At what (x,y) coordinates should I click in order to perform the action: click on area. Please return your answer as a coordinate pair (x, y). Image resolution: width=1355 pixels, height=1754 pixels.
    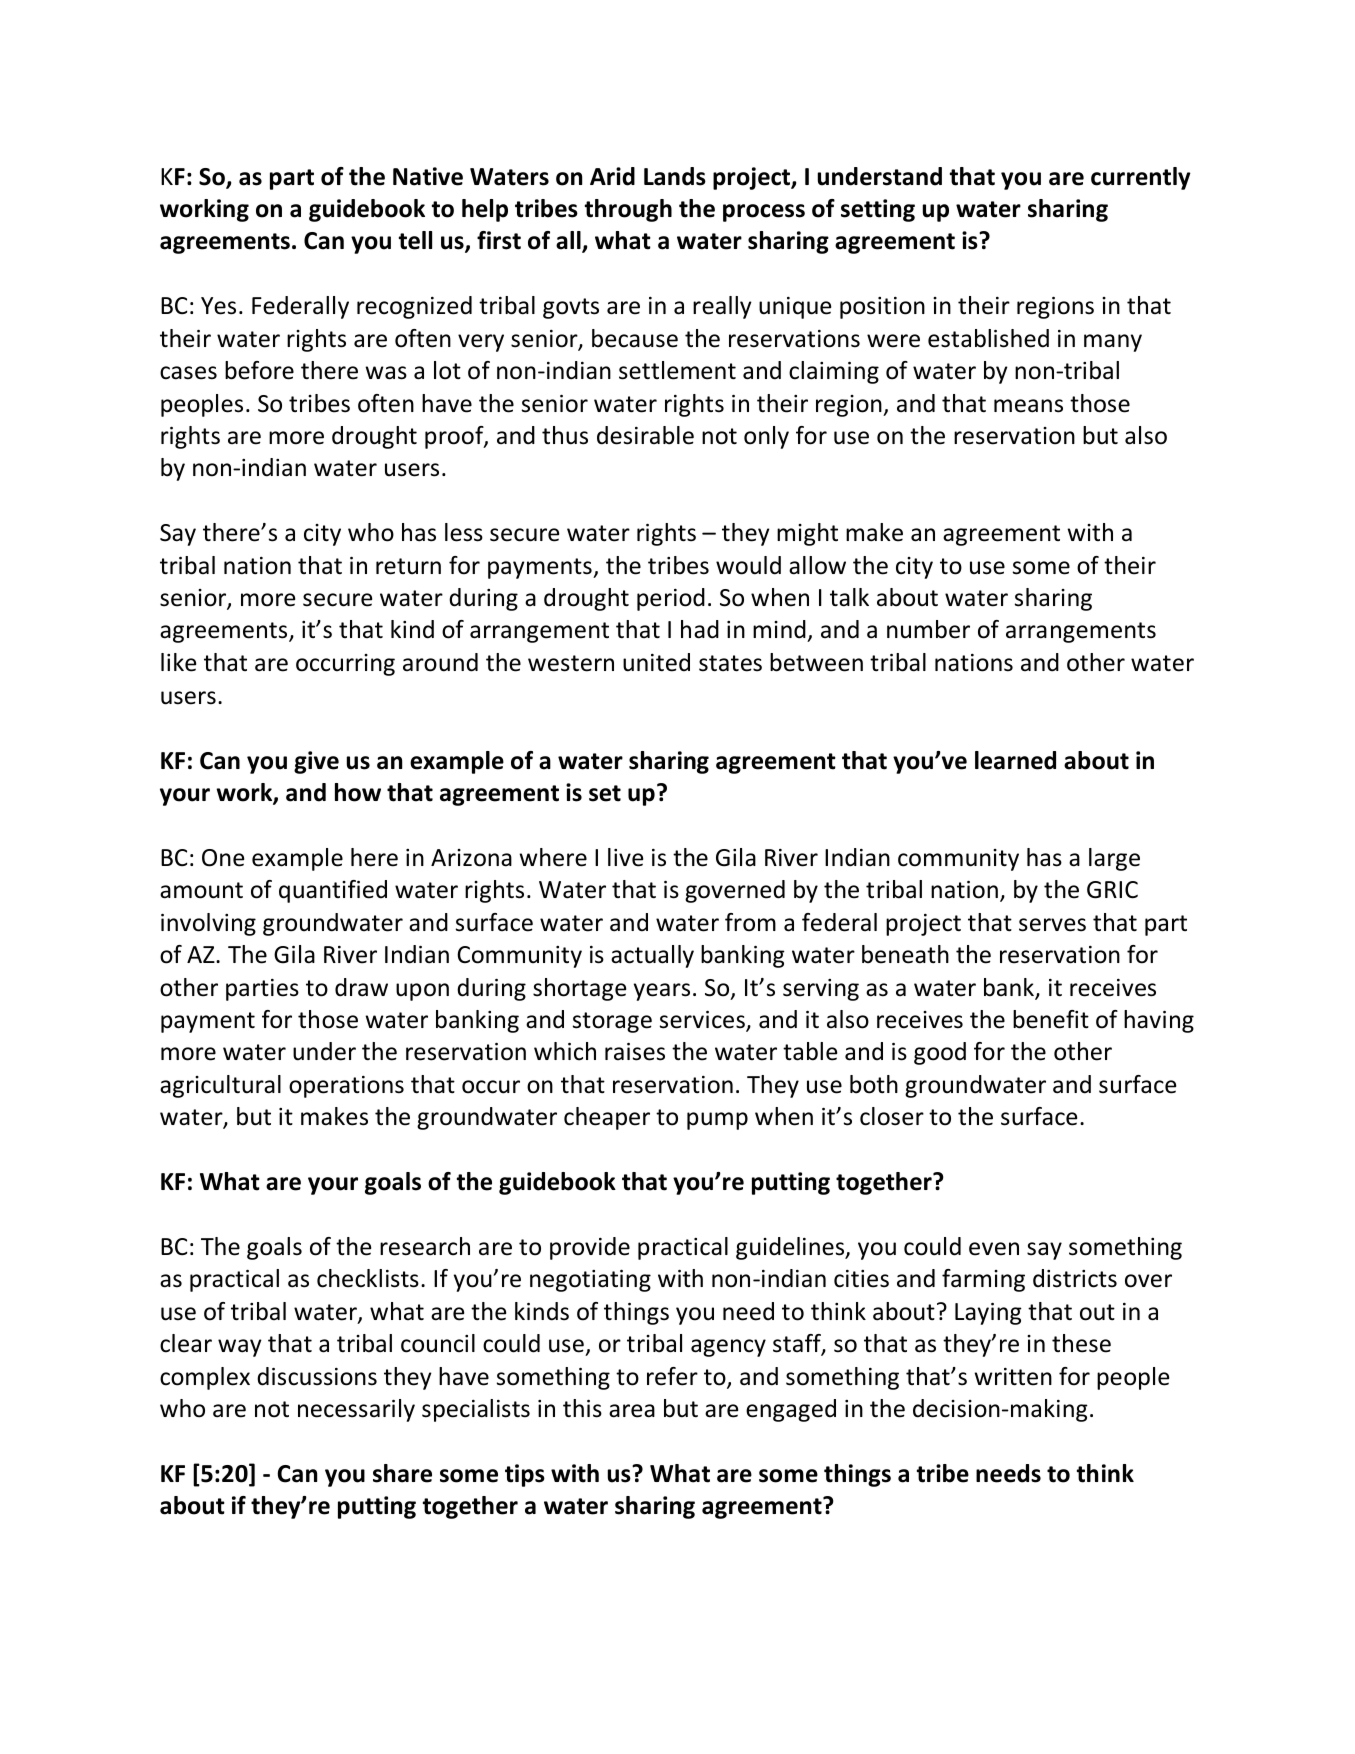
    Looking at the image, I should click on (632, 1411).
